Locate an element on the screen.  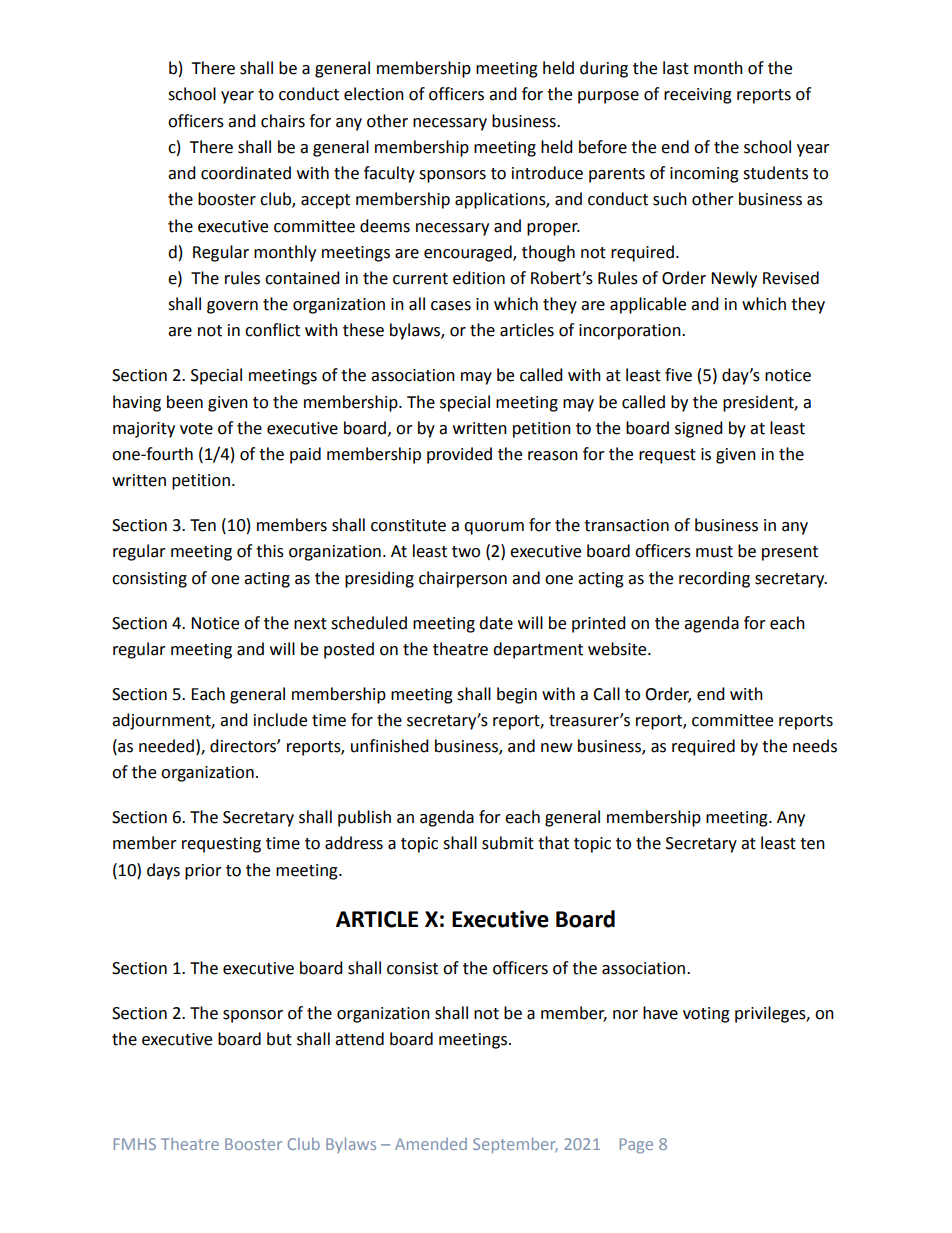
election is located at coordinates (374, 94).
